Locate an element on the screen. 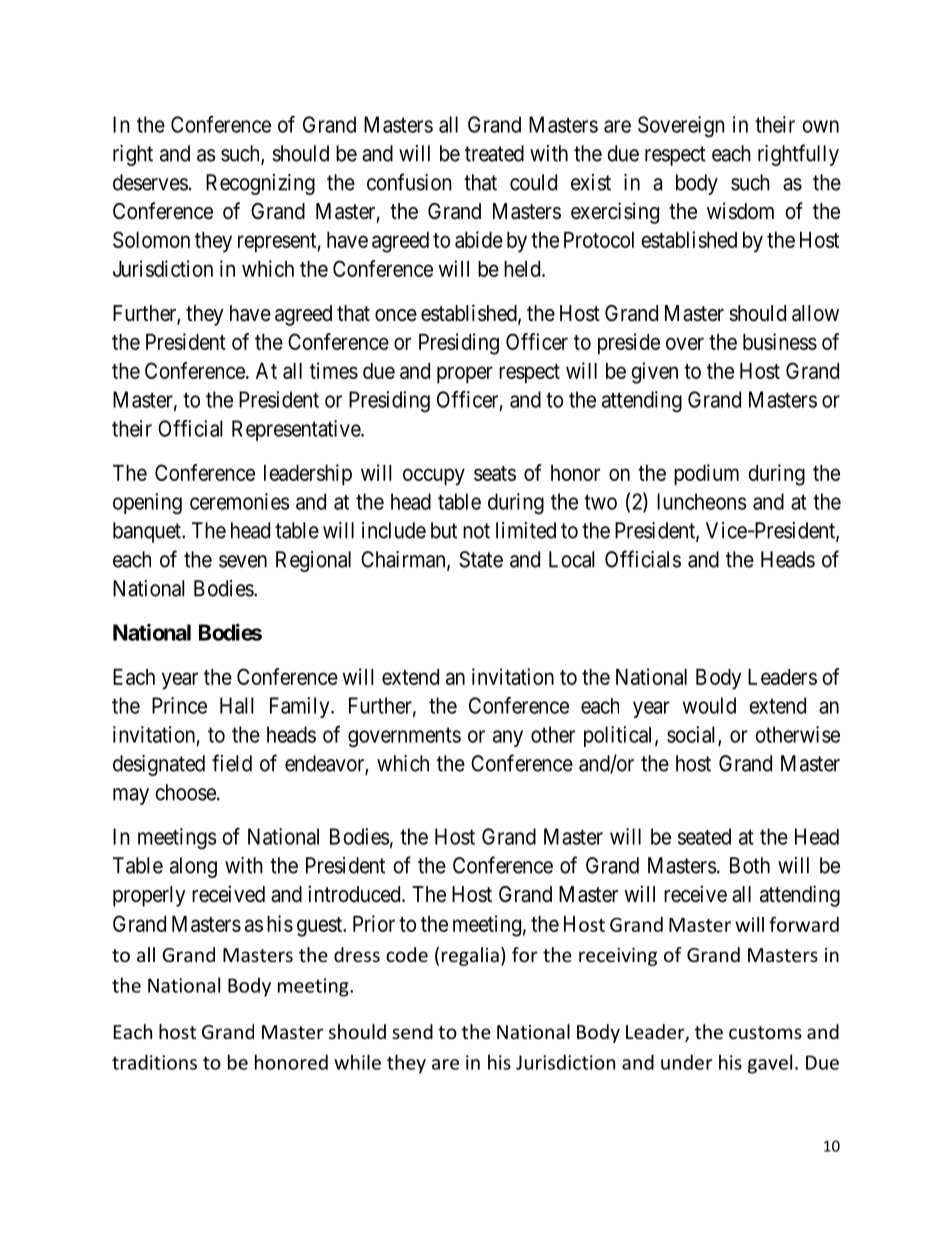  social is located at coordinates (693, 735).
